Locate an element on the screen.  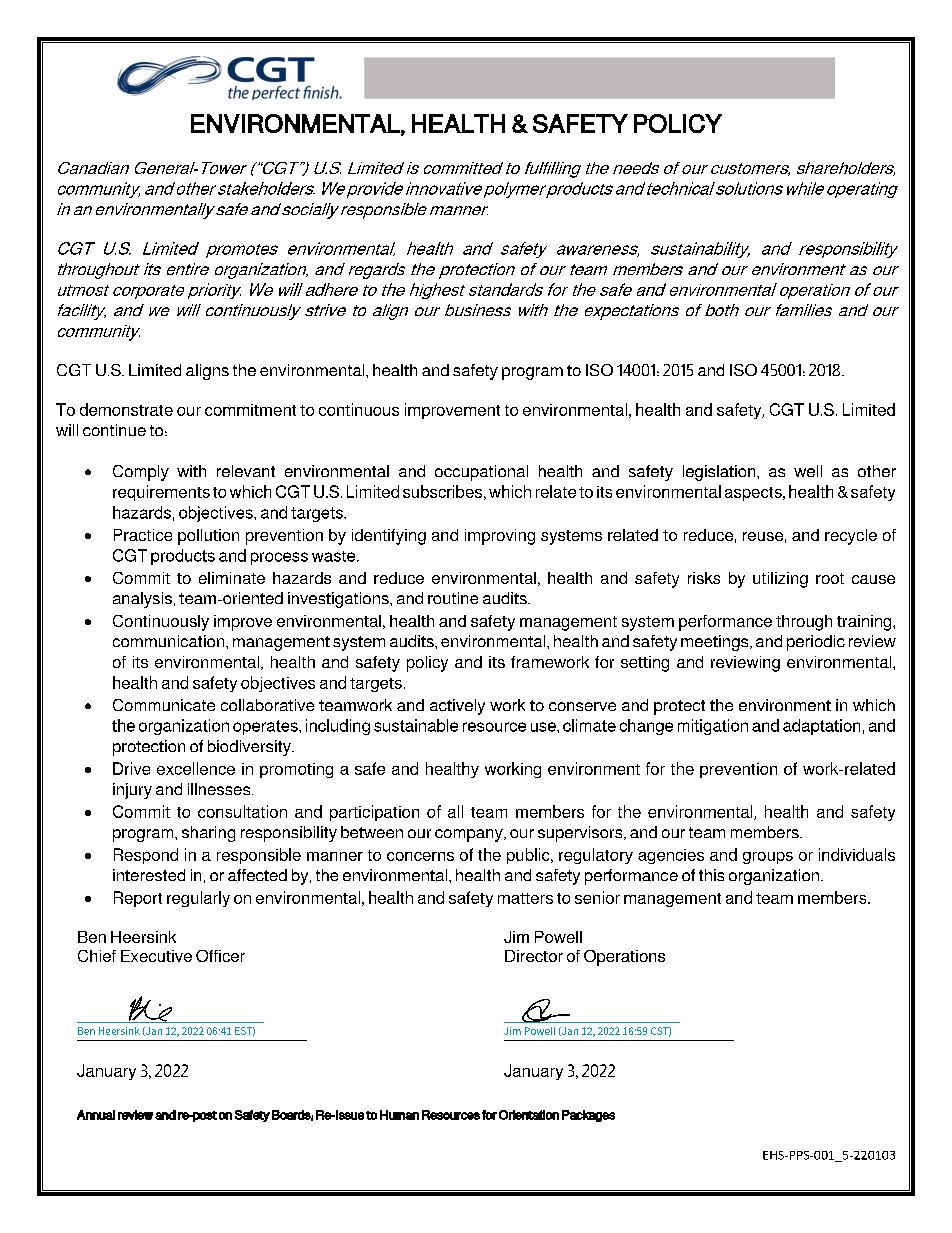
analysis is located at coordinates (142, 600).
